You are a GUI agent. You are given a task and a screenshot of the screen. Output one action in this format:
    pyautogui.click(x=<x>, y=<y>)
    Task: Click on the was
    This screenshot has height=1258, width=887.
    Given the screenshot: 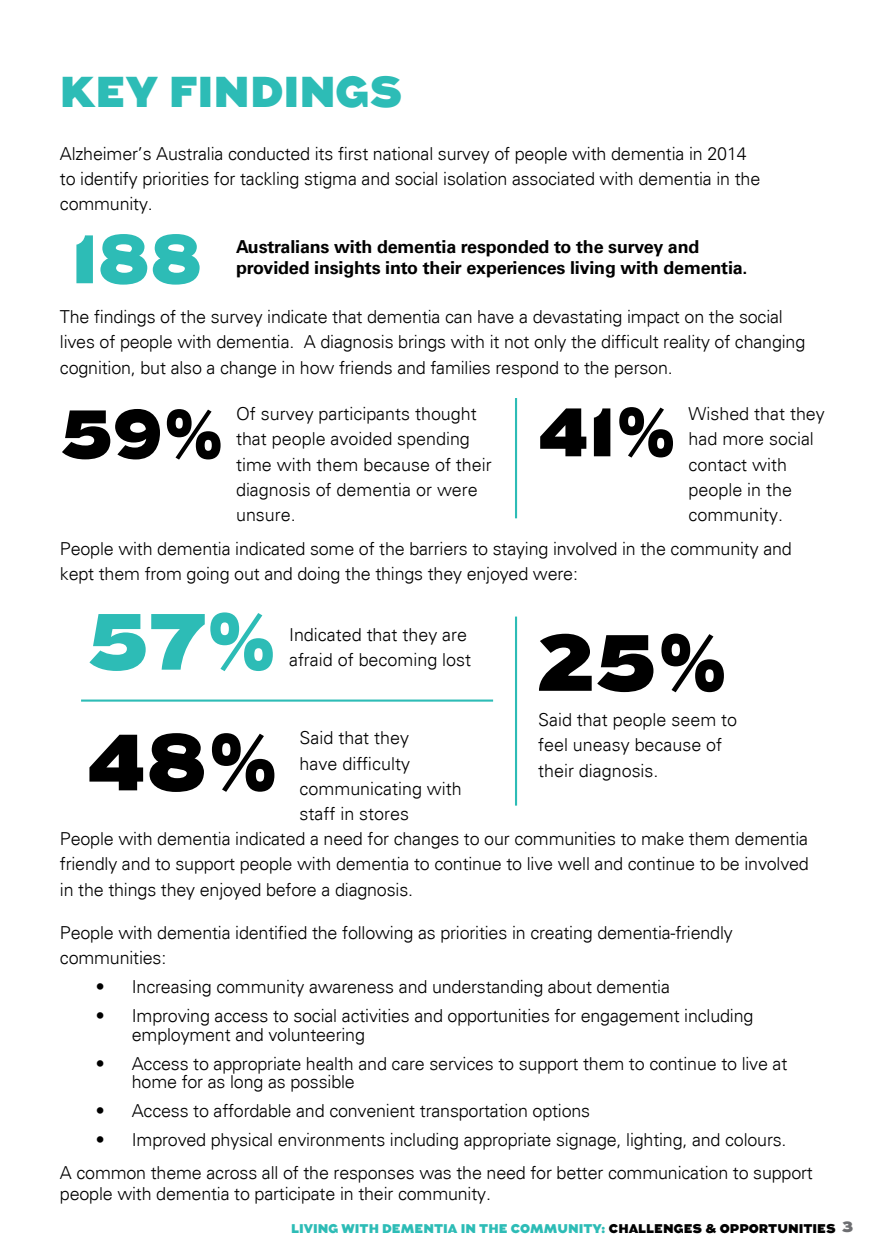 What is the action you would take?
    pyautogui.click(x=435, y=1174)
